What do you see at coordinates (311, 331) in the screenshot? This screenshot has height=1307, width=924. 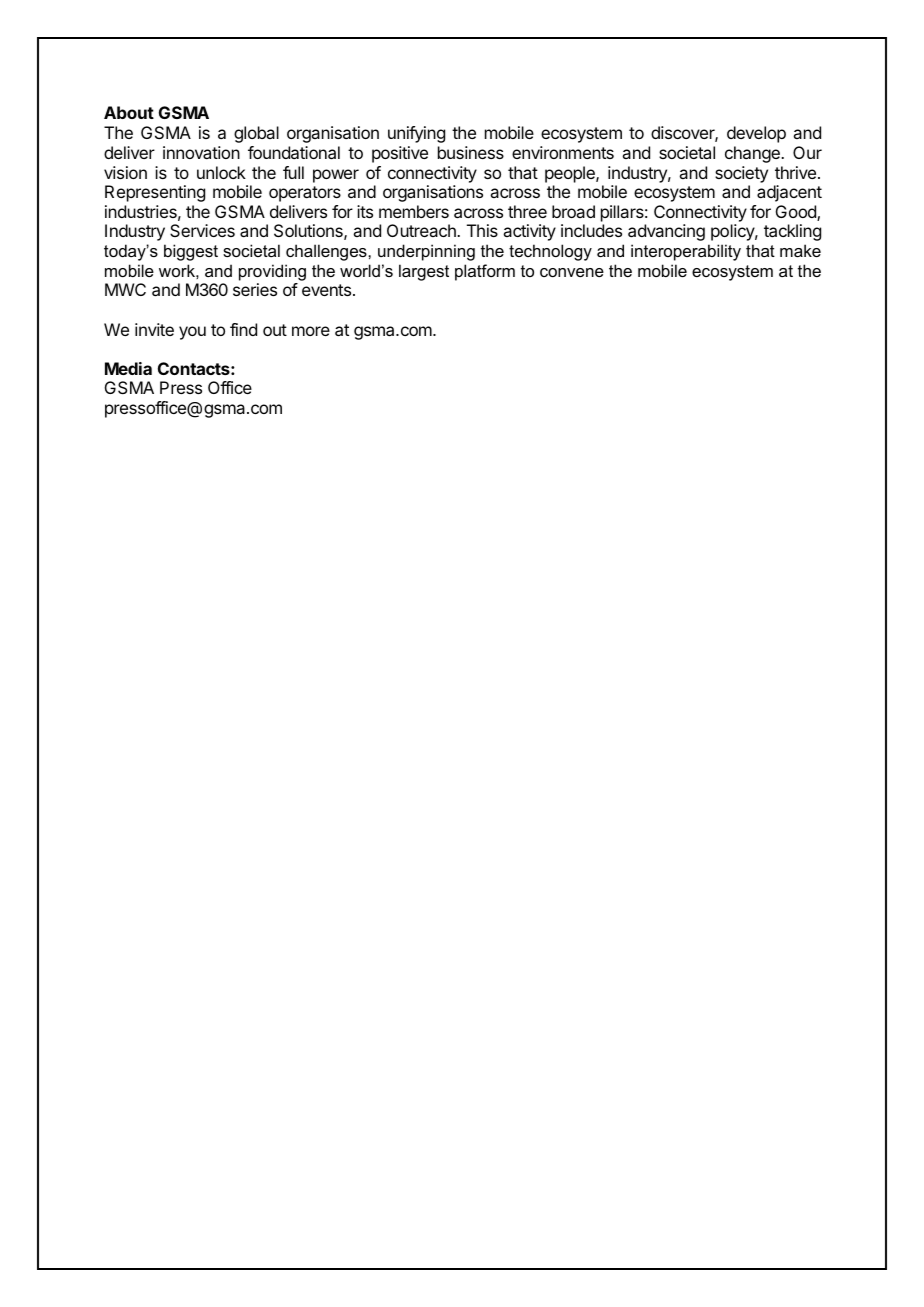 I see `more` at bounding box center [311, 331].
